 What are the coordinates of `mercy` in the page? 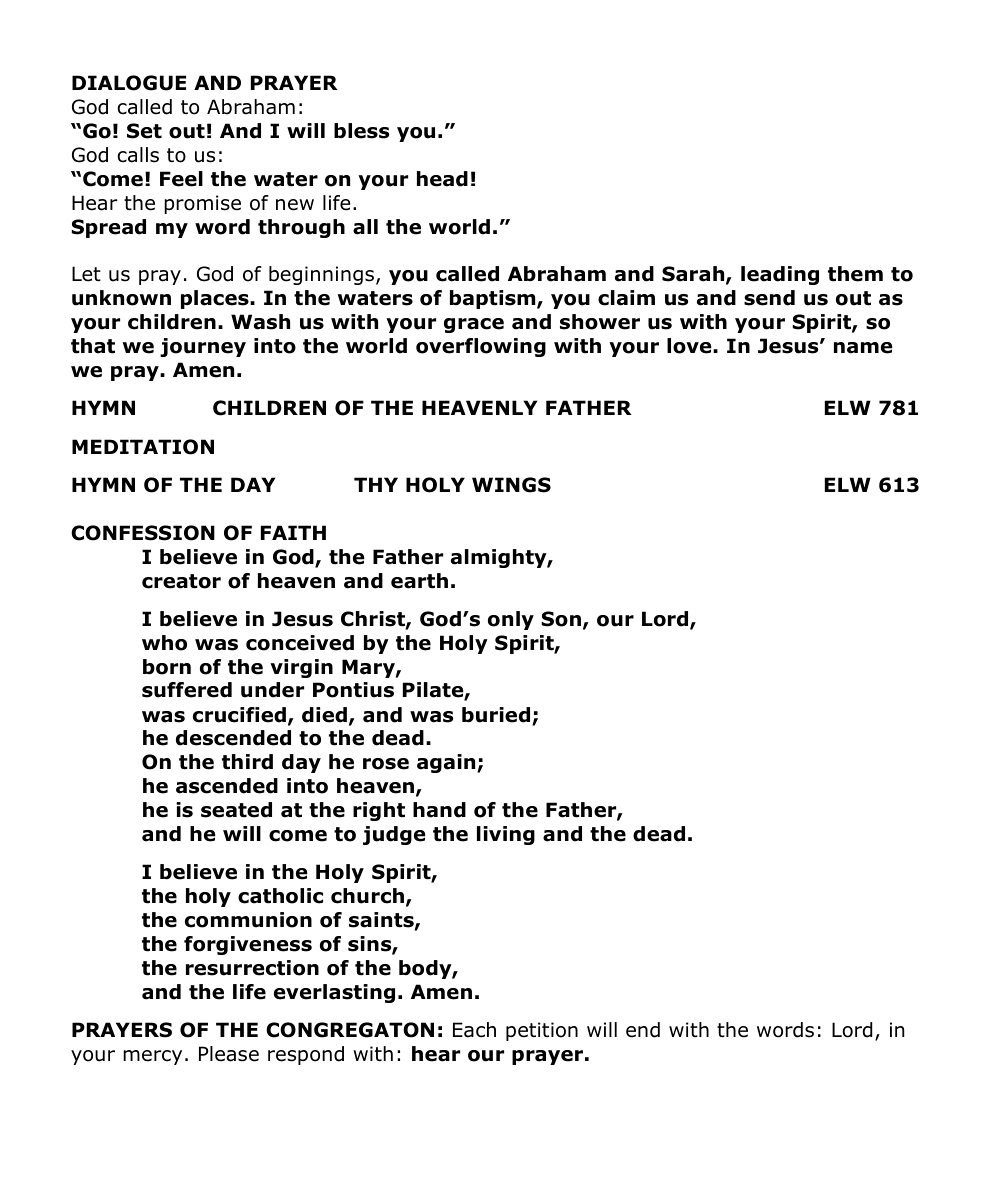 It's located at (152, 1057).
